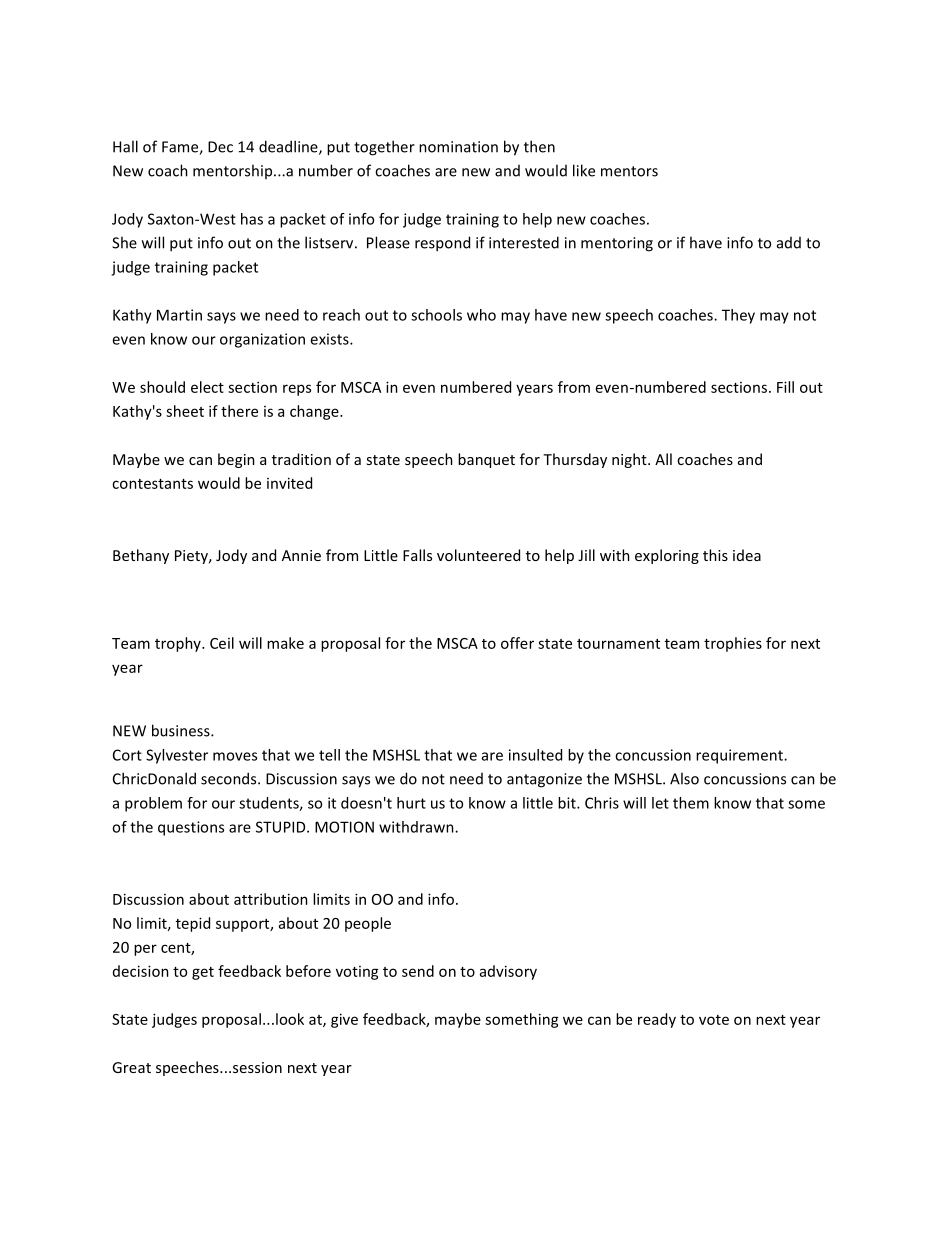  Describe the element at coordinates (207, 387) in the image. I see `elect` at that location.
